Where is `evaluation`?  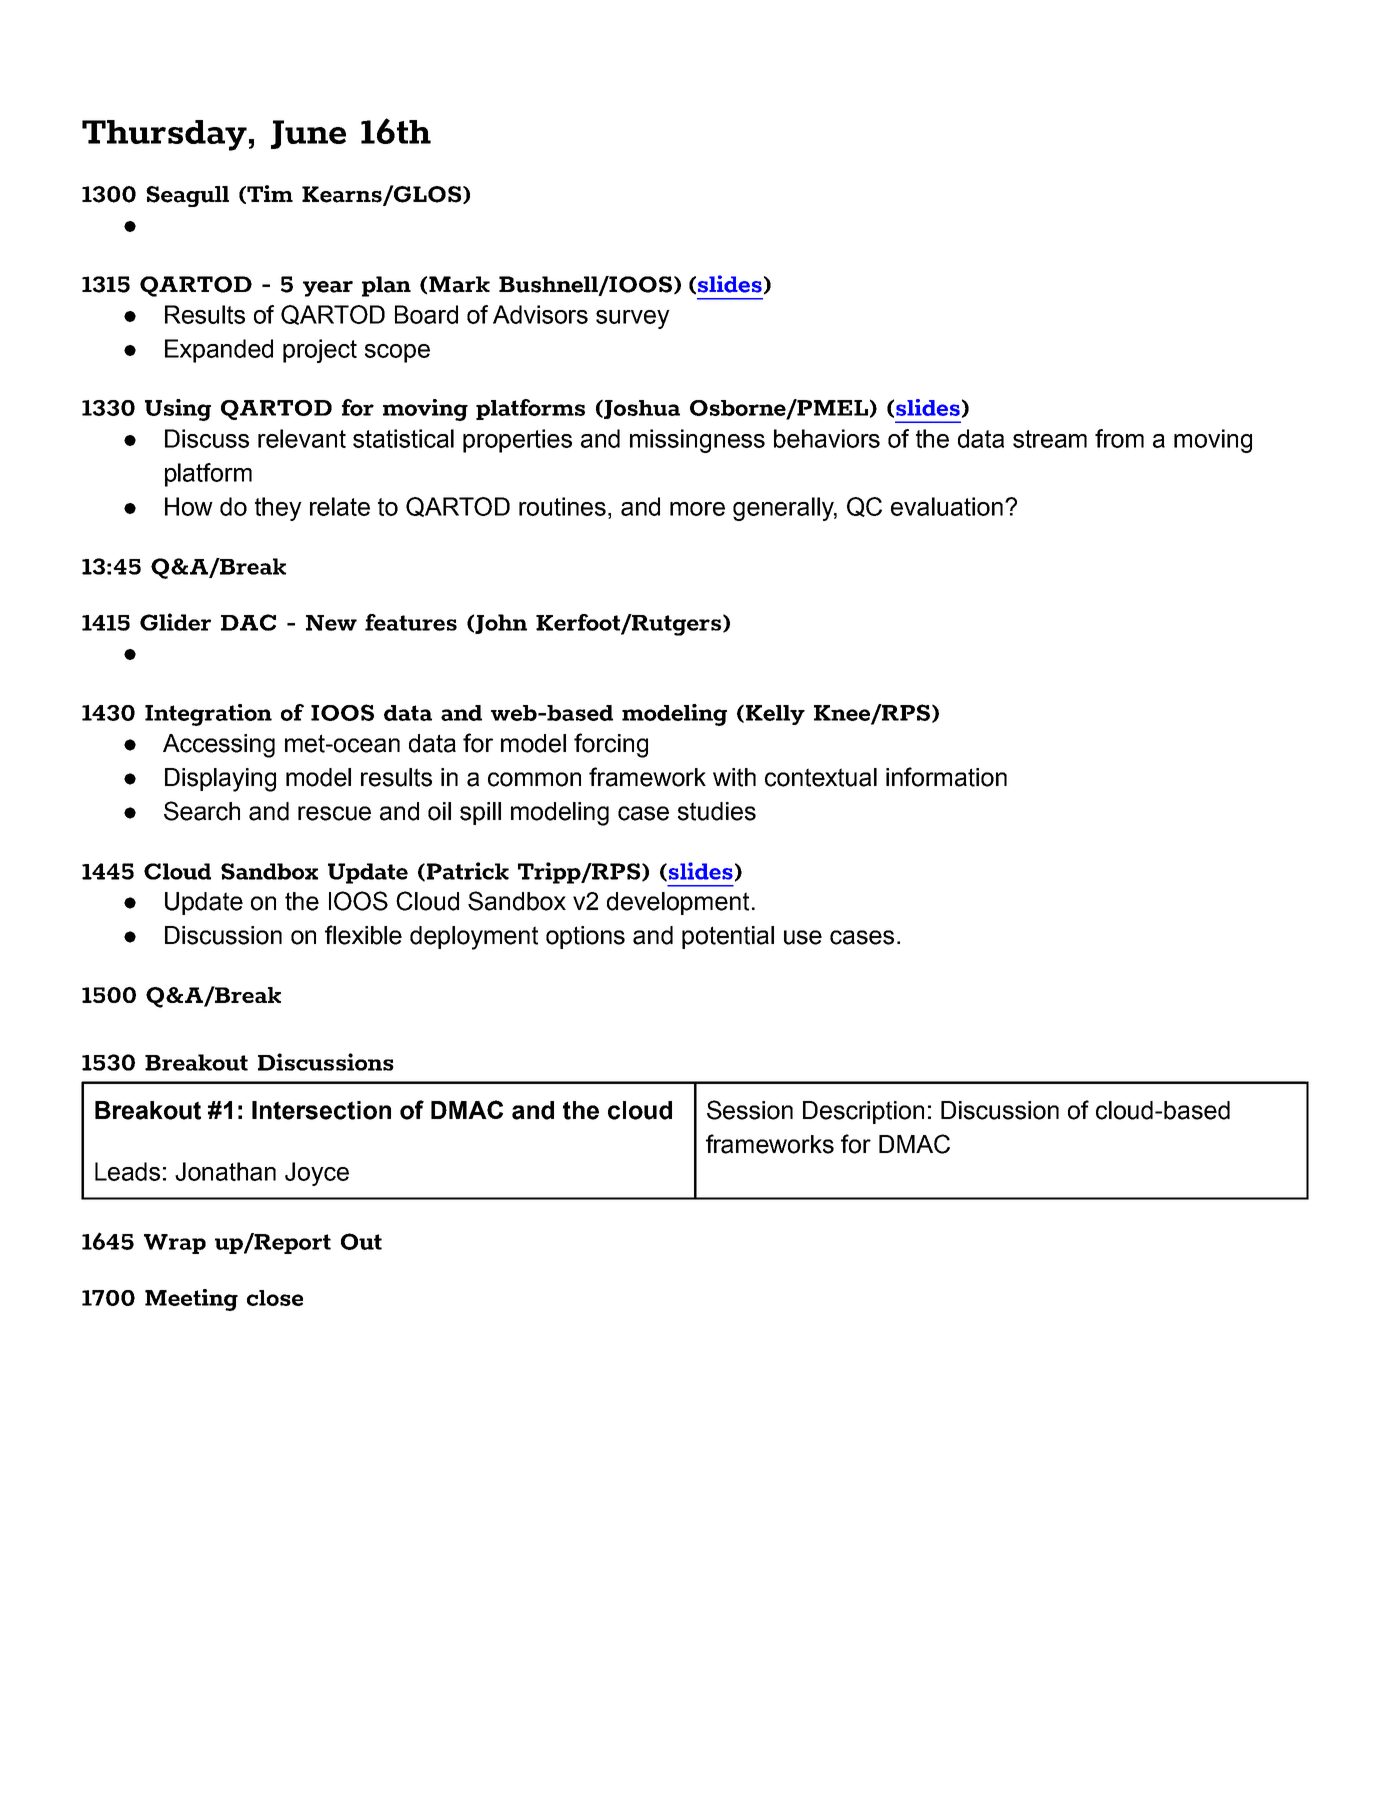 evaluation is located at coordinates (947, 506).
